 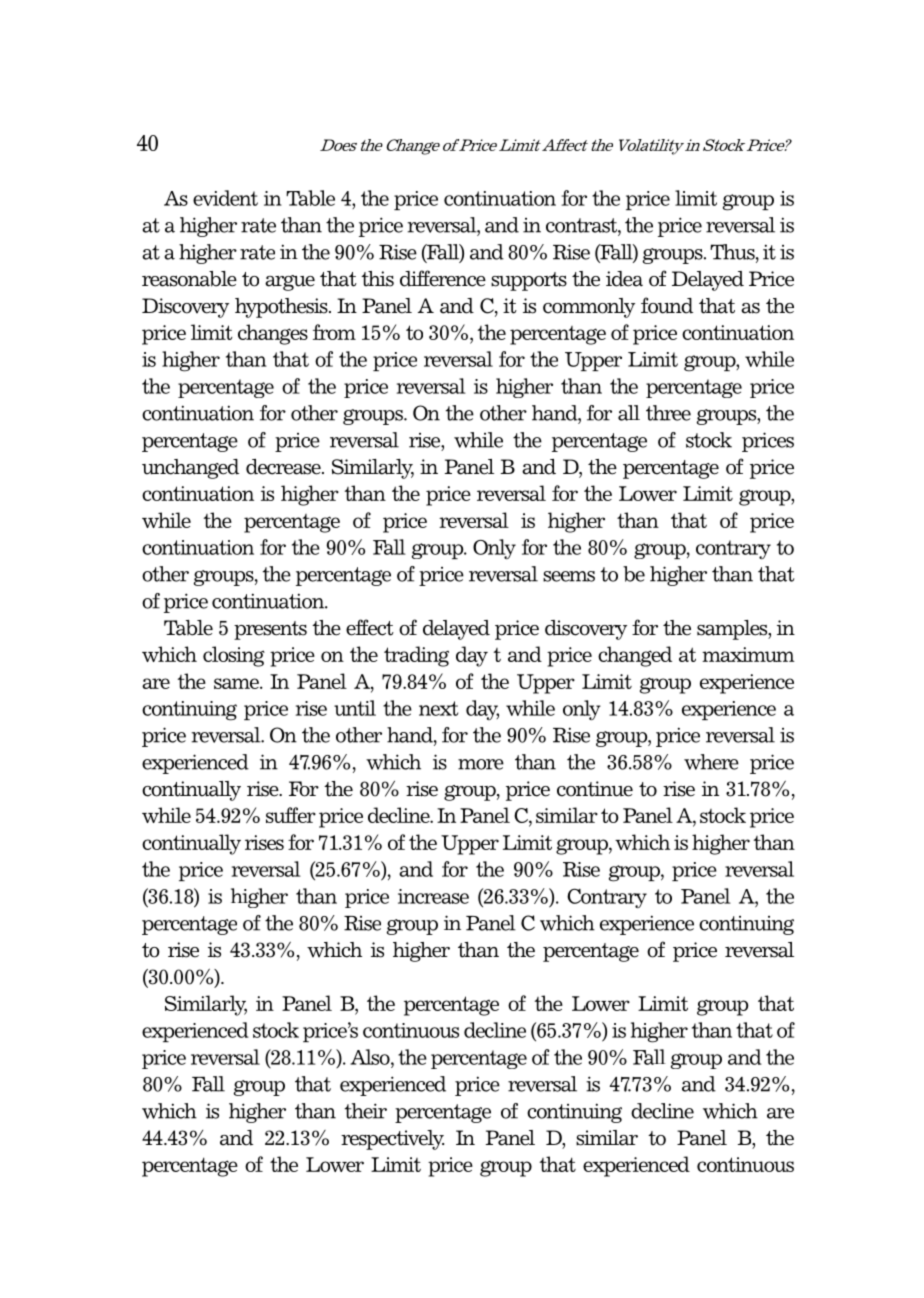 What do you see at coordinates (624, 279) in the screenshot?
I see `idea` at bounding box center [624, 279].
